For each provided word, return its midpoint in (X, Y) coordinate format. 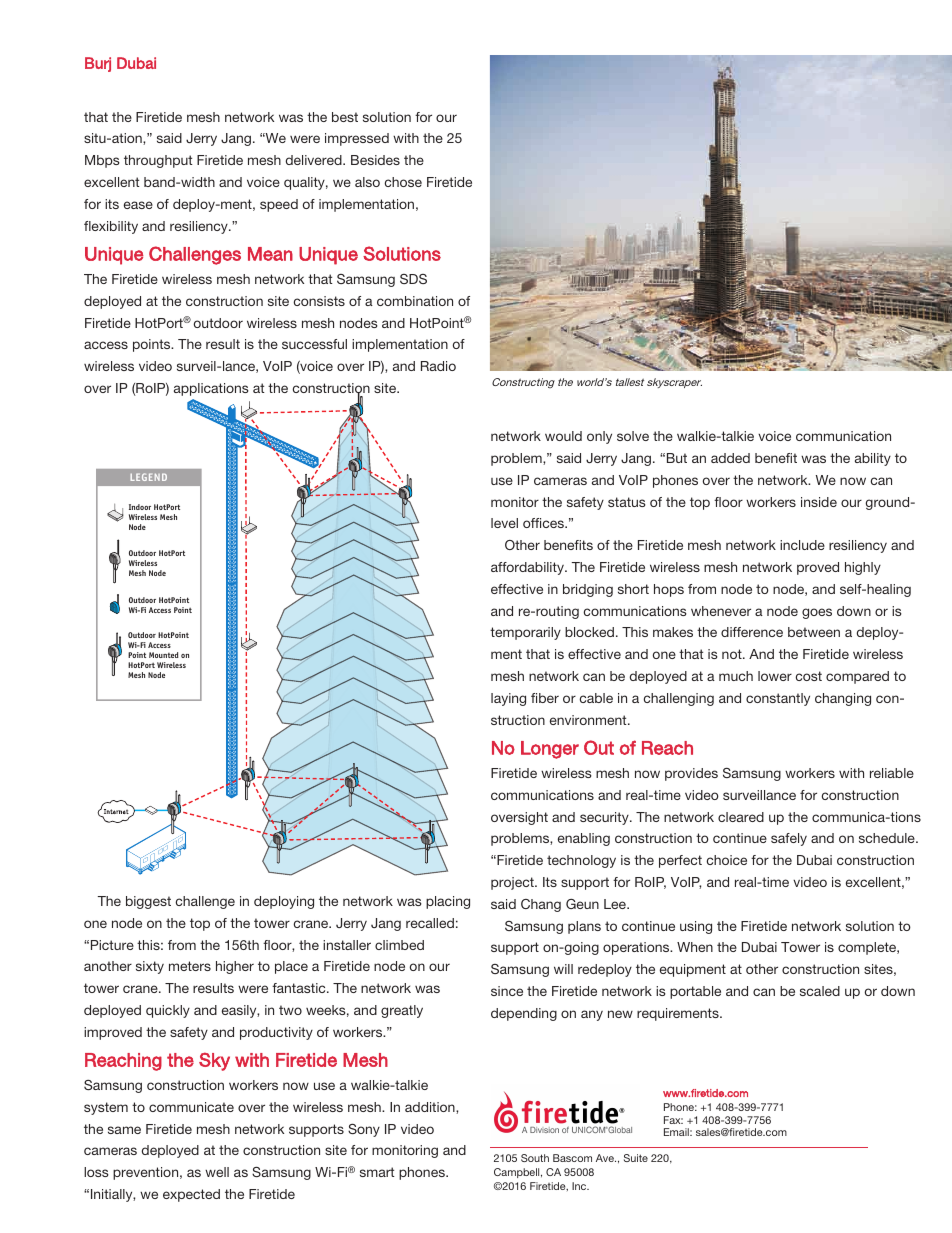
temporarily (525, 633)
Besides (375, 160)
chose (403, 182)
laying (508, 699)
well (217, 1172)
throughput (158, 161)
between (814, 632)
